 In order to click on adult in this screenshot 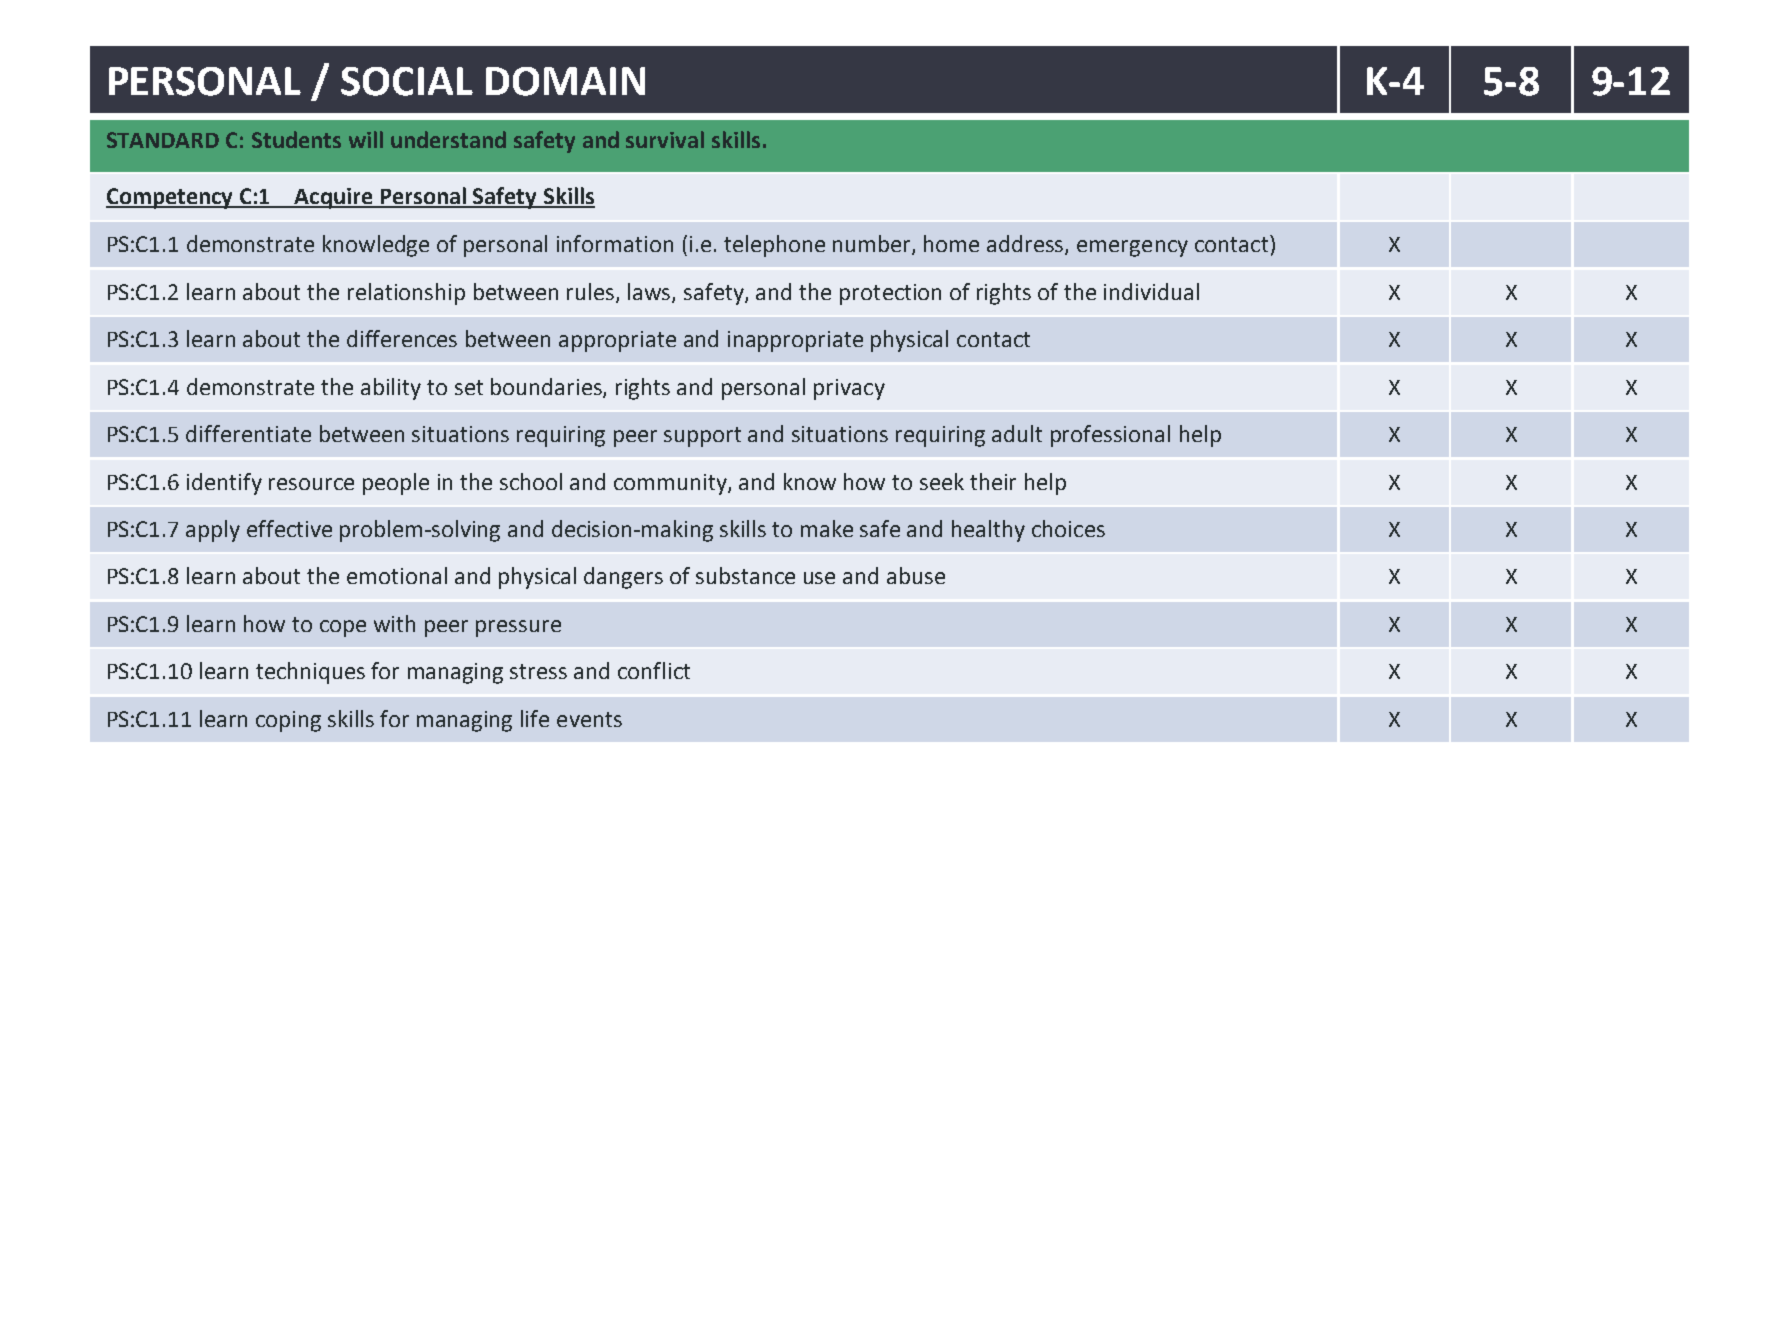, I will do `click(1017, 433)`.
